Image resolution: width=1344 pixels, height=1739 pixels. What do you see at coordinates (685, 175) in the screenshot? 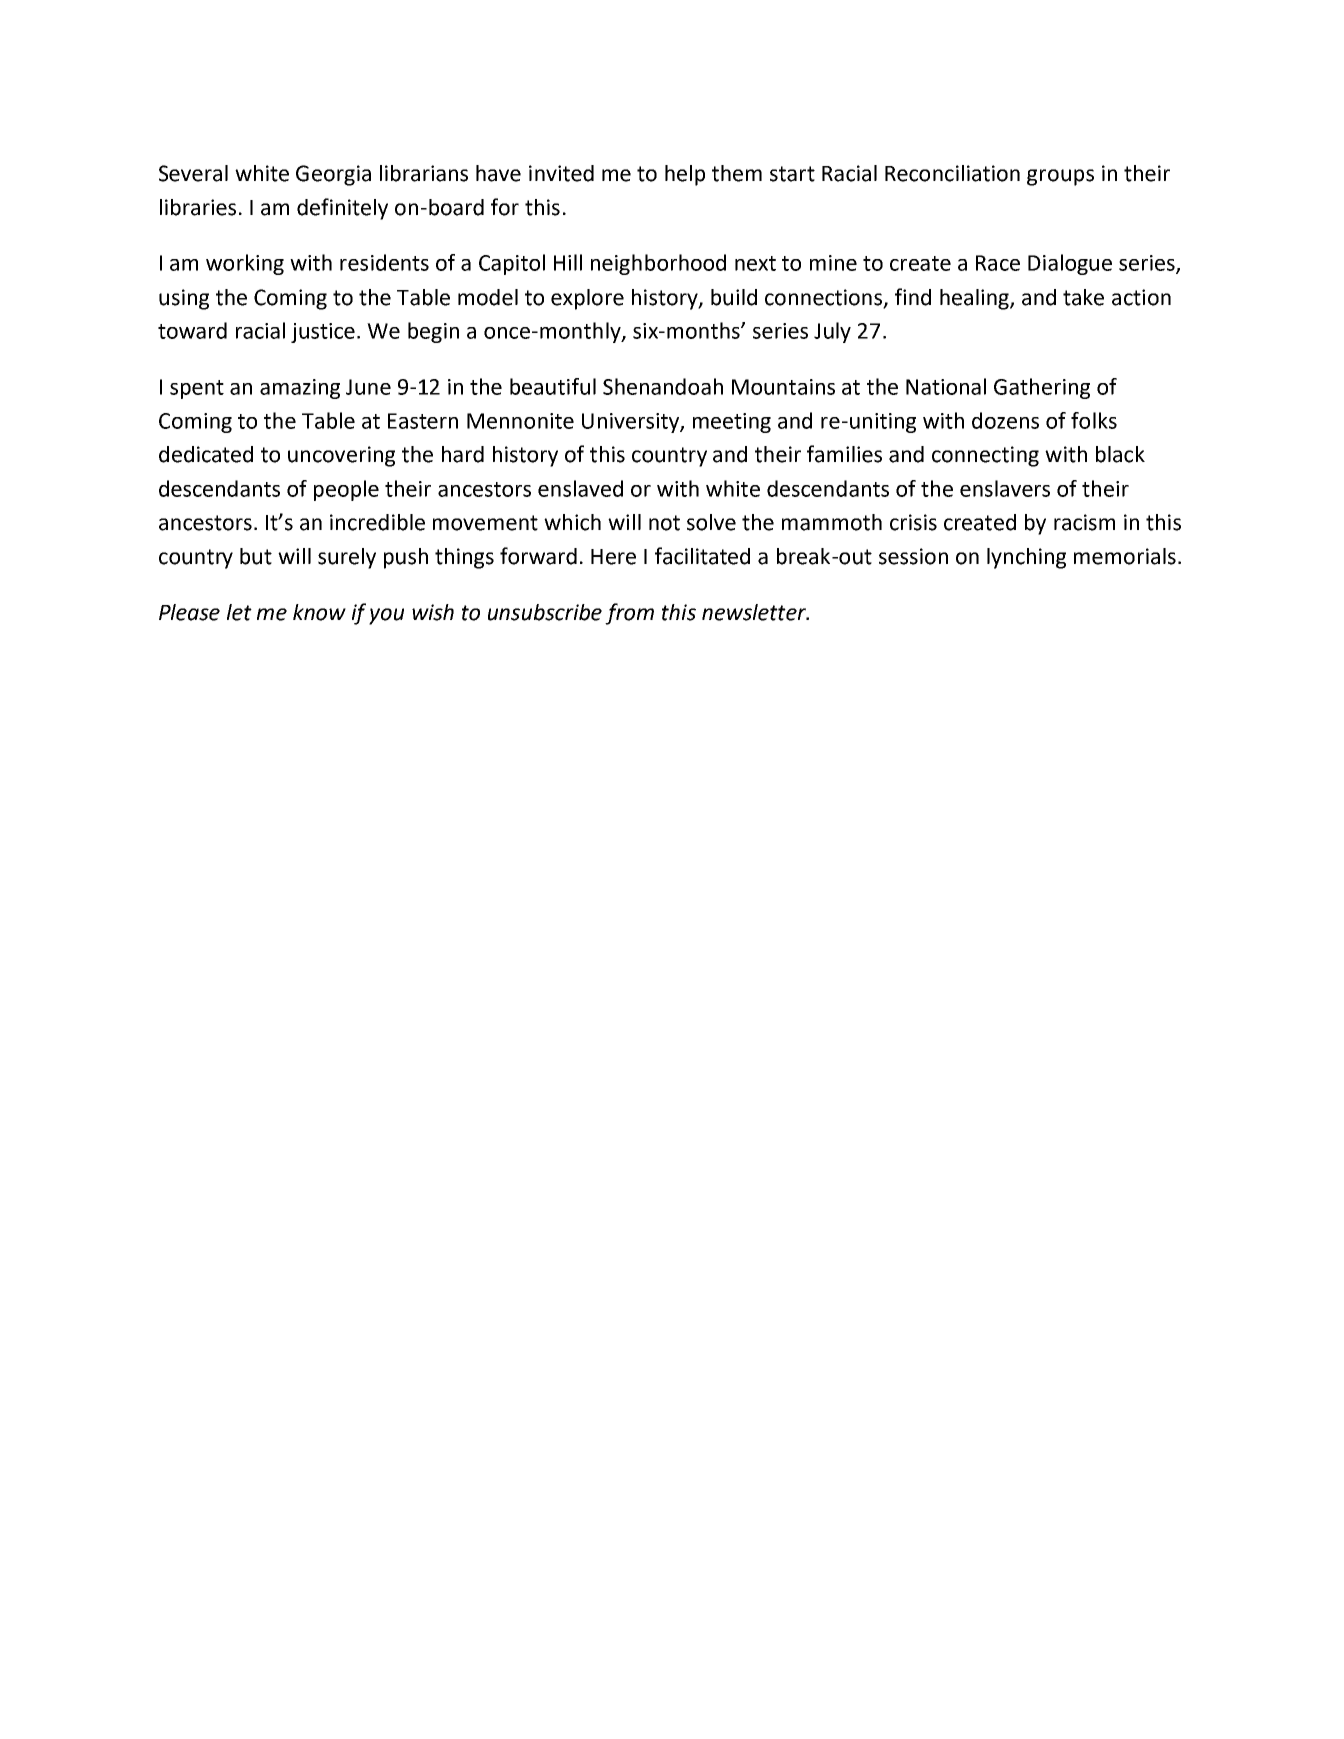
I see `help` at bounding box center [685, 175].
